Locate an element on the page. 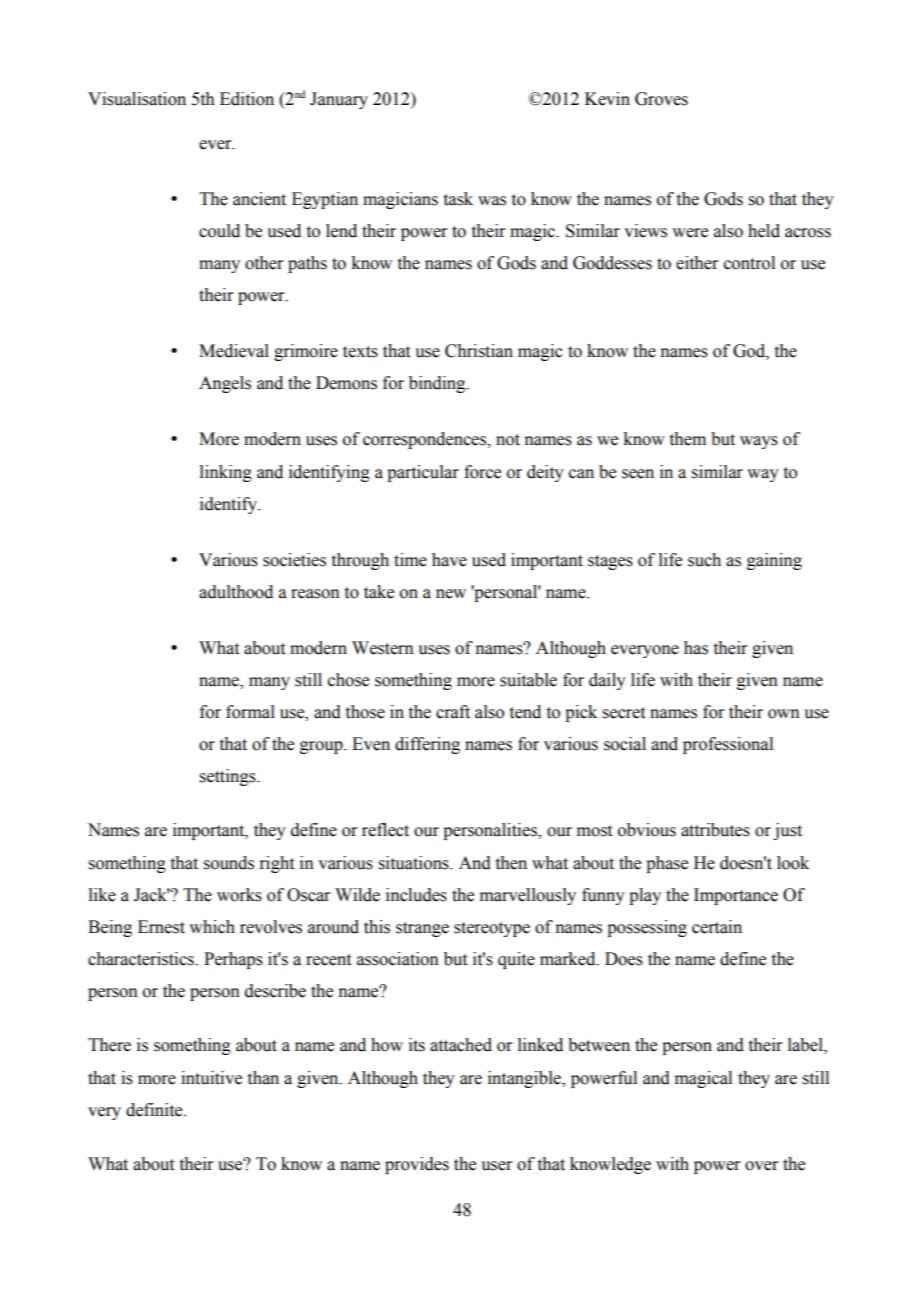 This document has height=1308, width=924. them is located at coordinates (688, 439).
